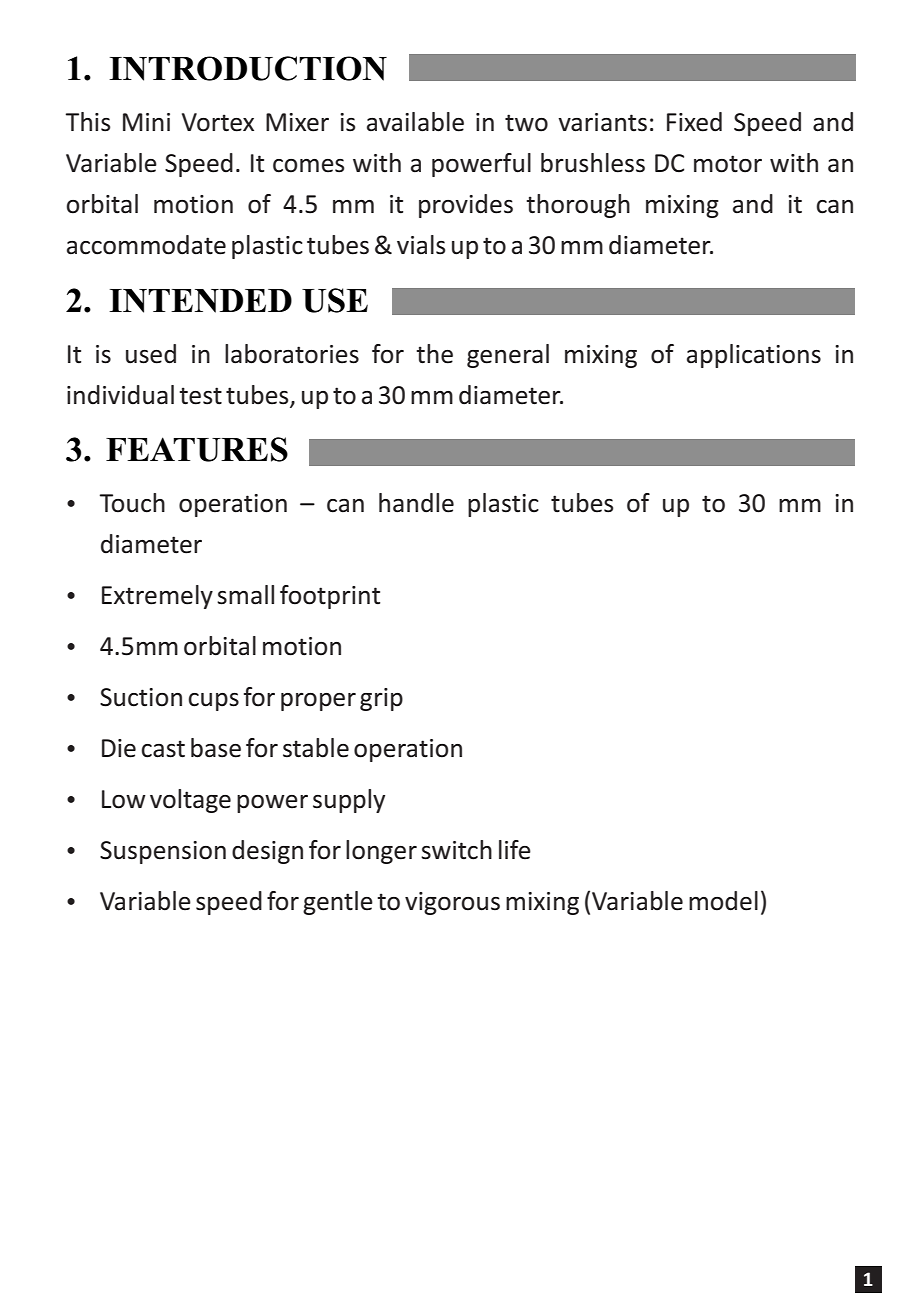 The image size is (921, 1316). Describe the element at coordinates (415, 122) in the screenshot. I see `available` at that location.
